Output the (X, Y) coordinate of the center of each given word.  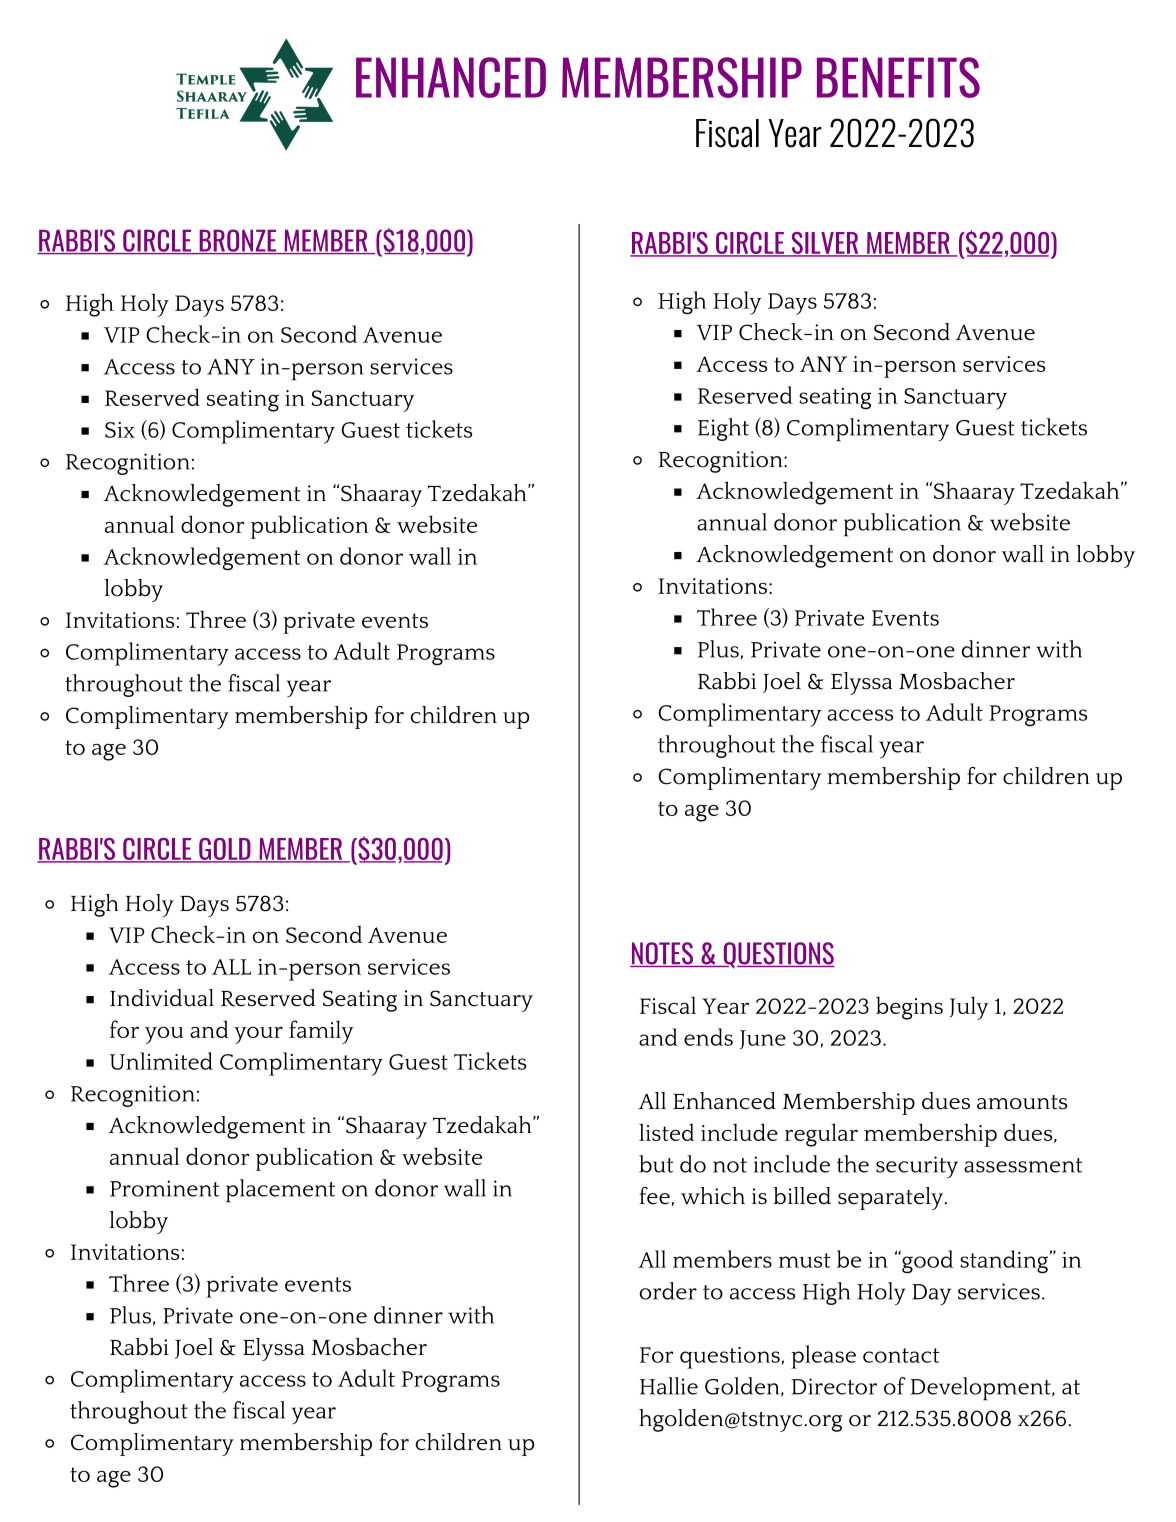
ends (708, 1037)
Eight (723, 429)
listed (666, 1132)
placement (280, 1191)
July (968, 1008)
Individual (162, 998)
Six (120, 430)
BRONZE (238, 241)
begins (909, 1008)
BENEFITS (898, 77)
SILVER (825, 244)
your (258, 1035)
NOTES (663, 954)
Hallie (669, 1386)
